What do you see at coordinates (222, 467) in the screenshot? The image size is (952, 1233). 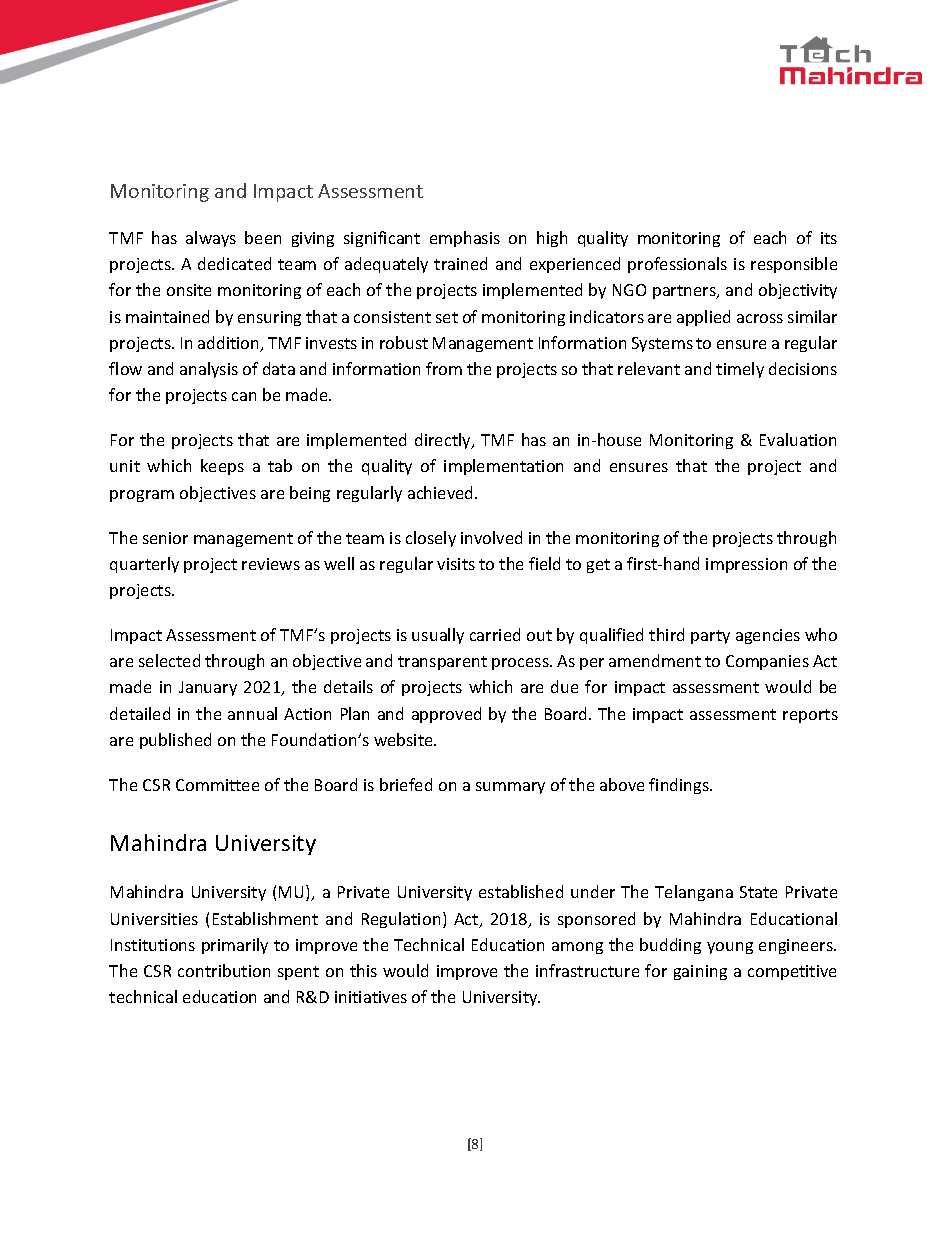 I see `keeps` at bounding box center [222, 467].
